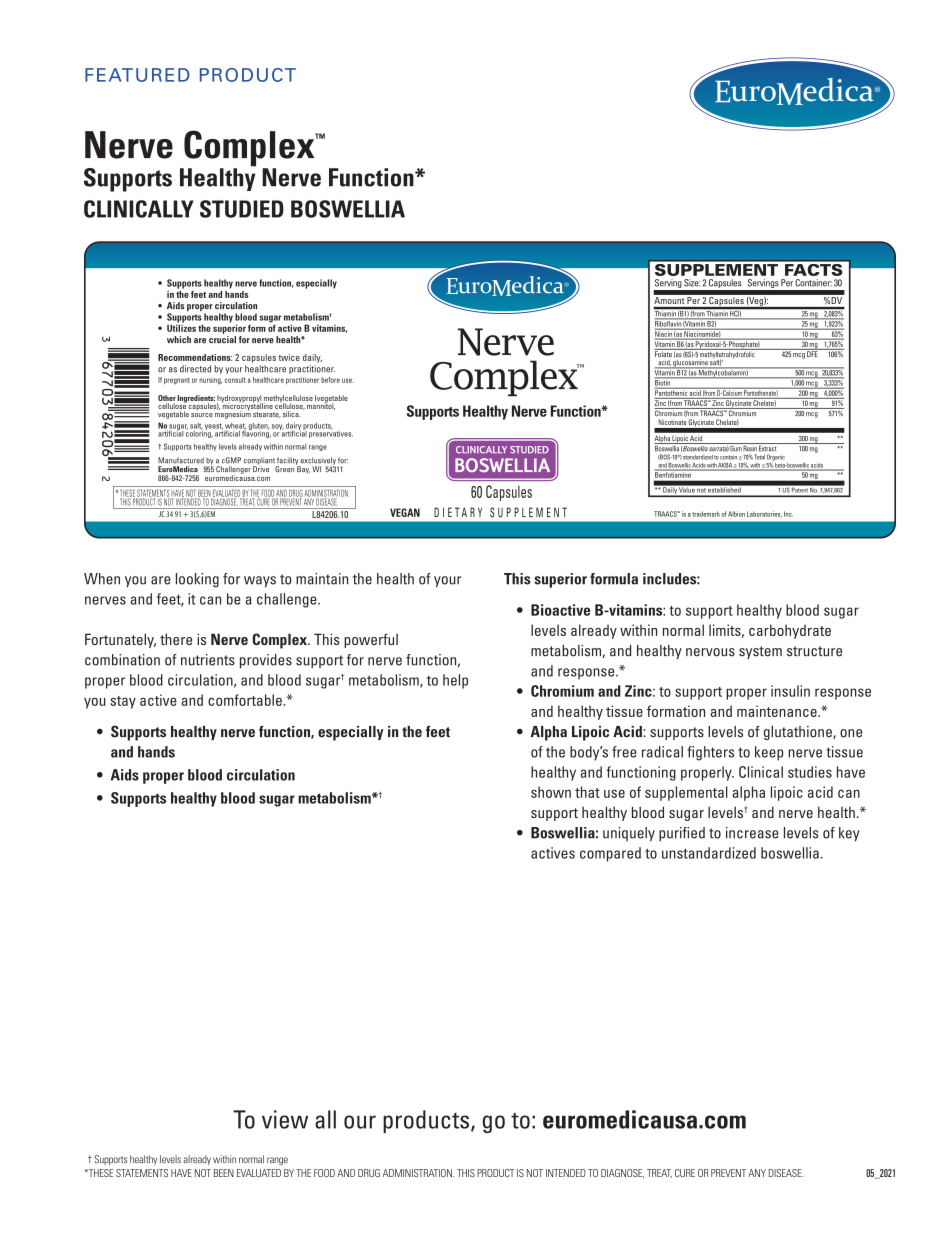  What do you see at coordinates (663, 353) in the screenshot?
I see `Folate` at bounding box center [663, 353].
